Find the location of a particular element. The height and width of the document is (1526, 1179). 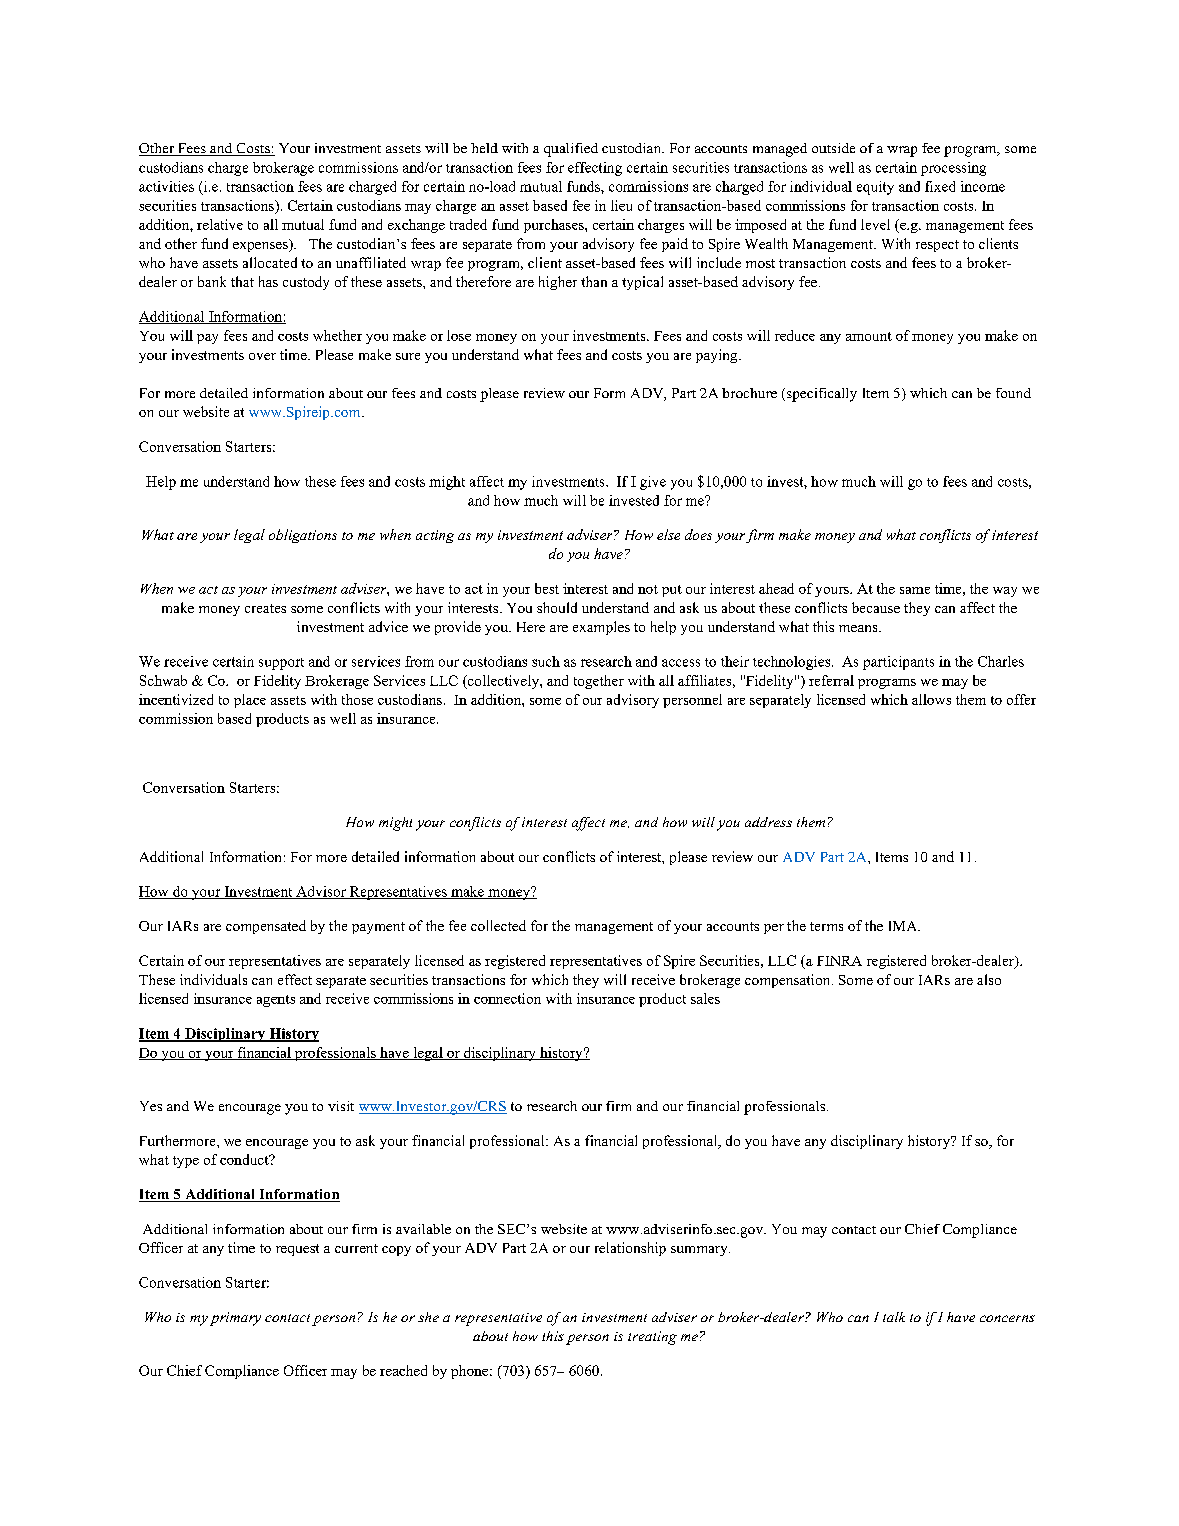

also is located at coordinates (989, 979).
